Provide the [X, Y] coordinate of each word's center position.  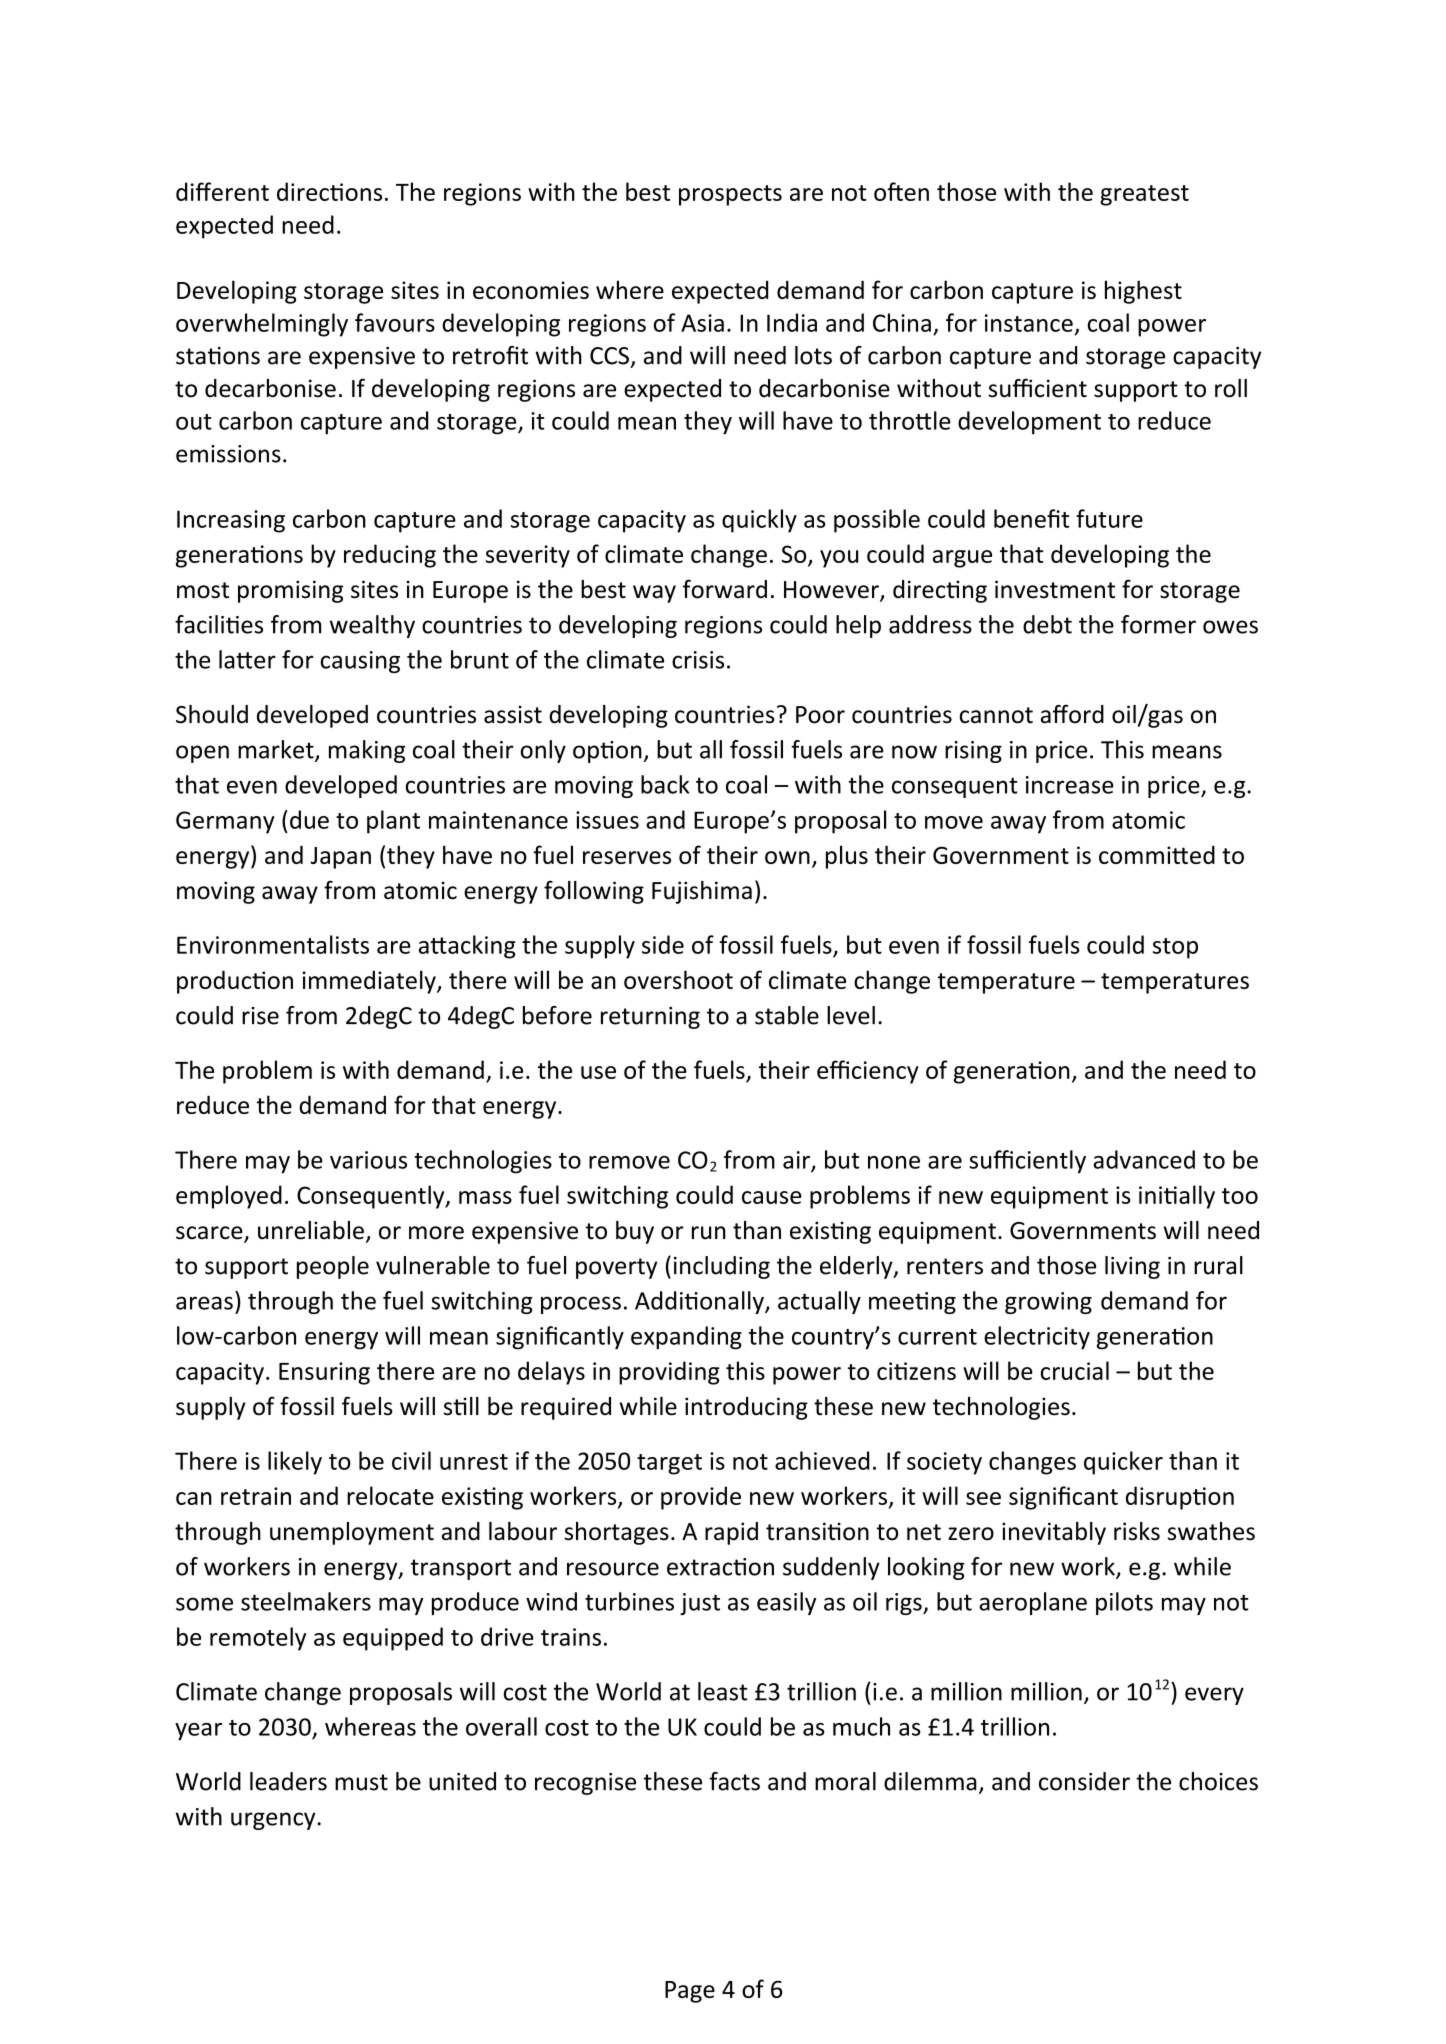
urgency [274, 1821]
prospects [730, 195]
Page [690, 1992]
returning [650, 1018]
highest [1143, 292]
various [368, 1160]
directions [329, 191]
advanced [1144, 1159]
